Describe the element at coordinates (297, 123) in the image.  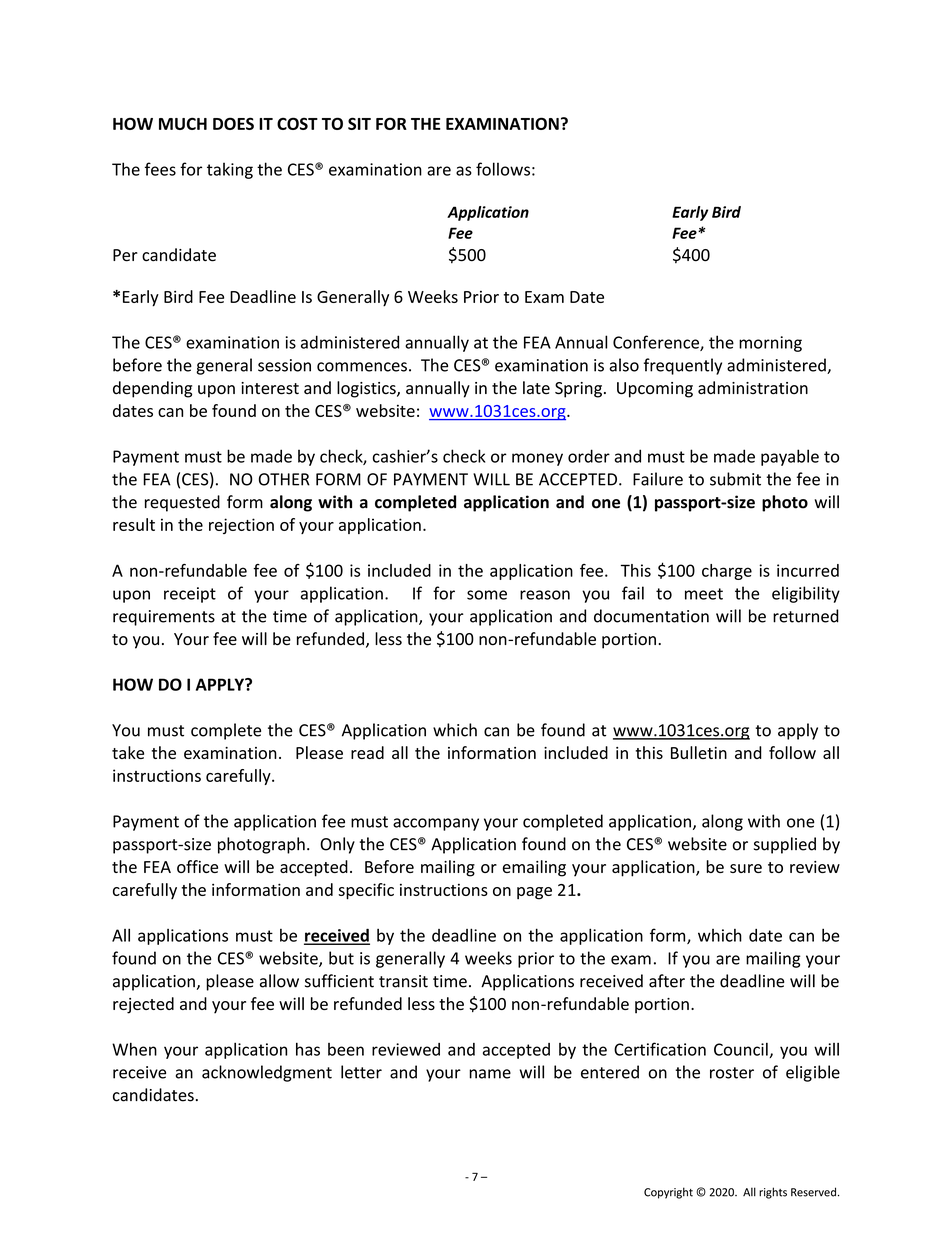
I see `COST` at that location.
